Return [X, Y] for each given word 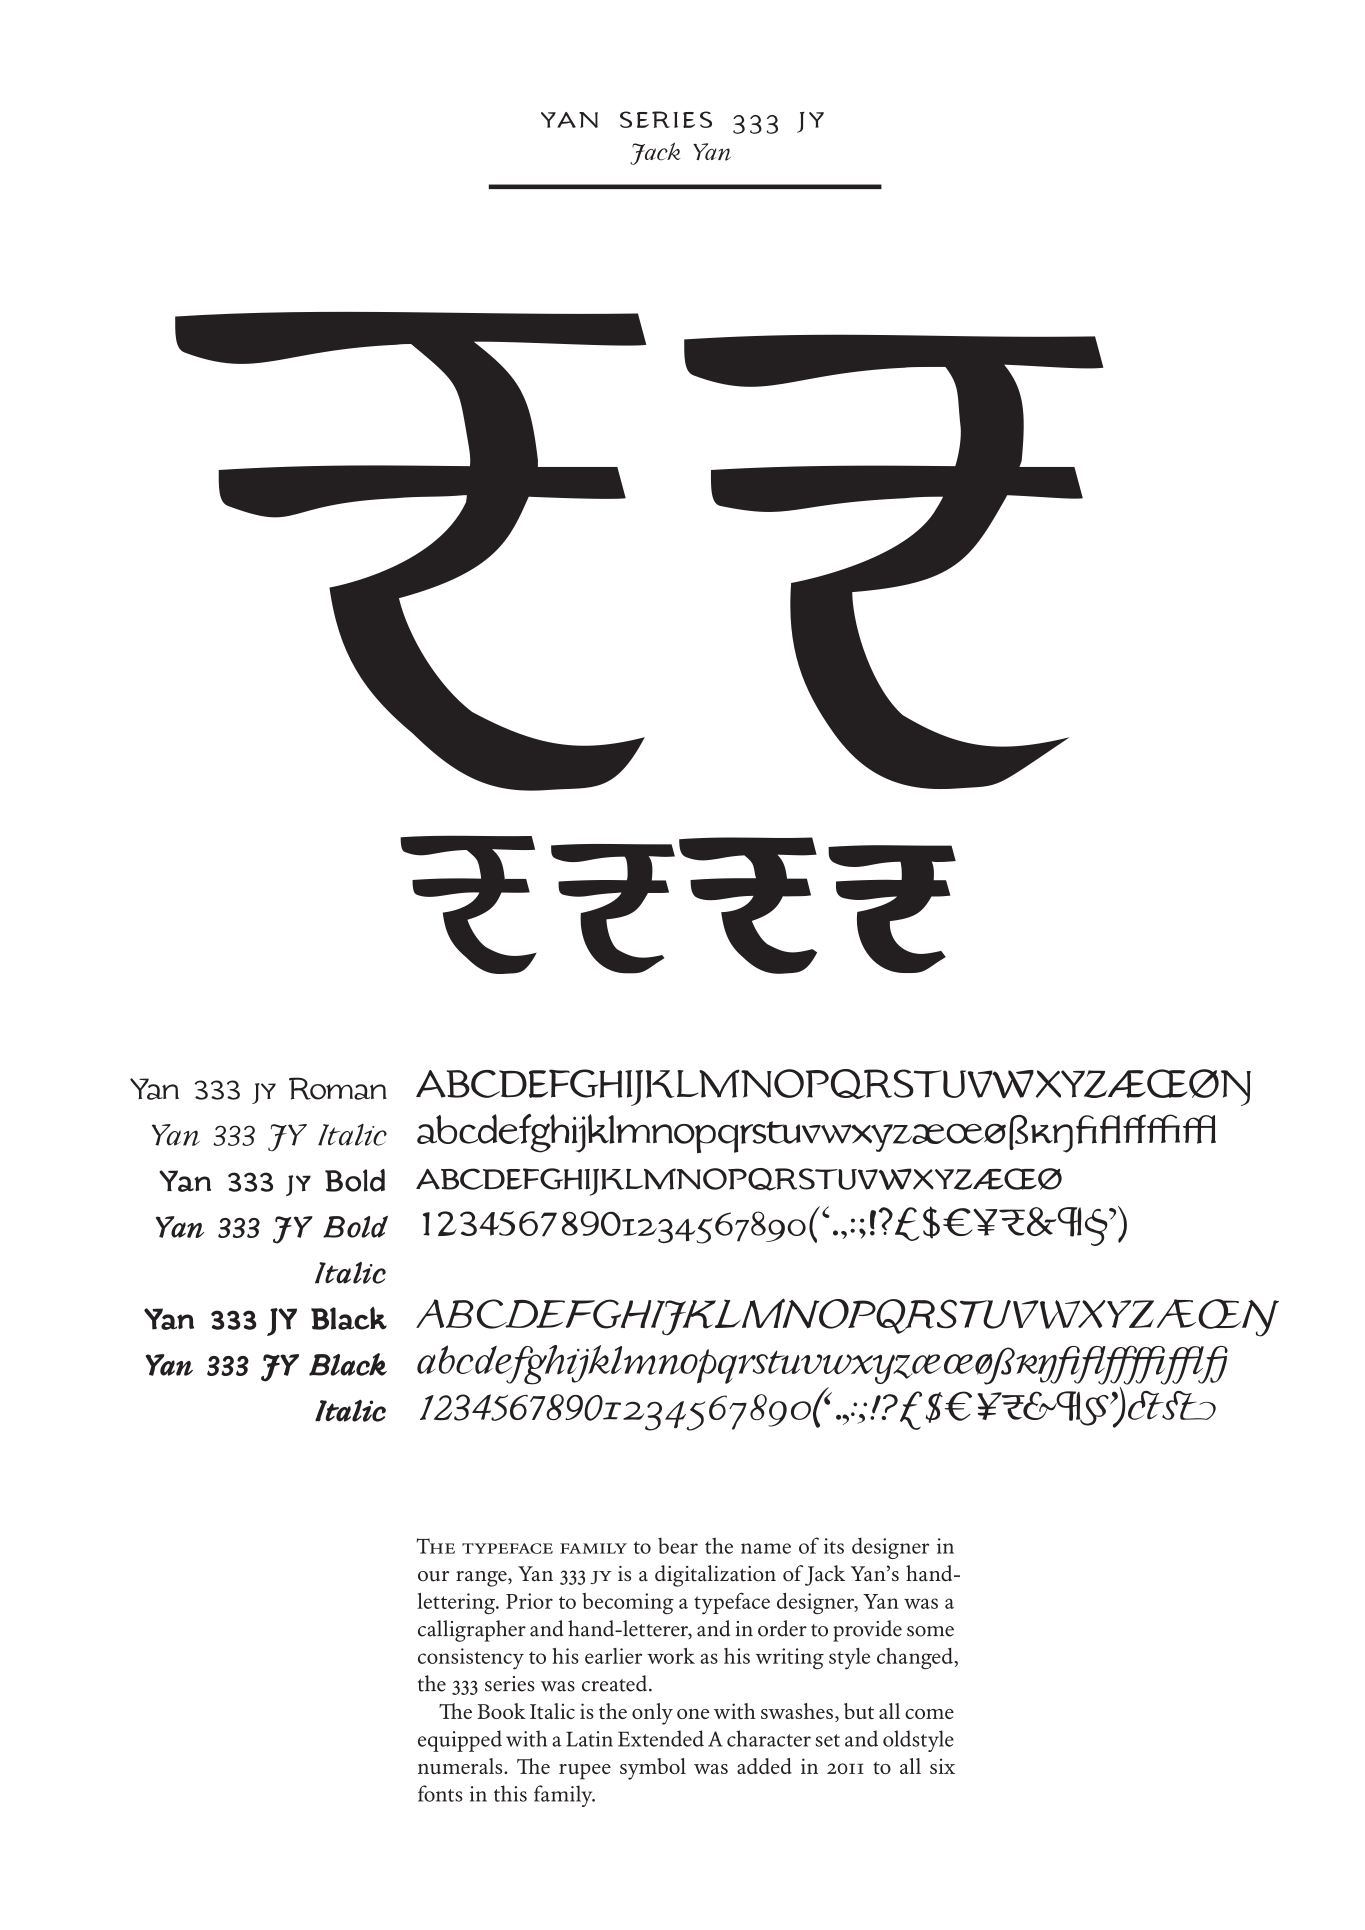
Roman [338, 1088]
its [834, 1546]
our [433, 1576]
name [766, 1548]
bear [678, 1546]
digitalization [715, 1576]
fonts [440, 1793]
